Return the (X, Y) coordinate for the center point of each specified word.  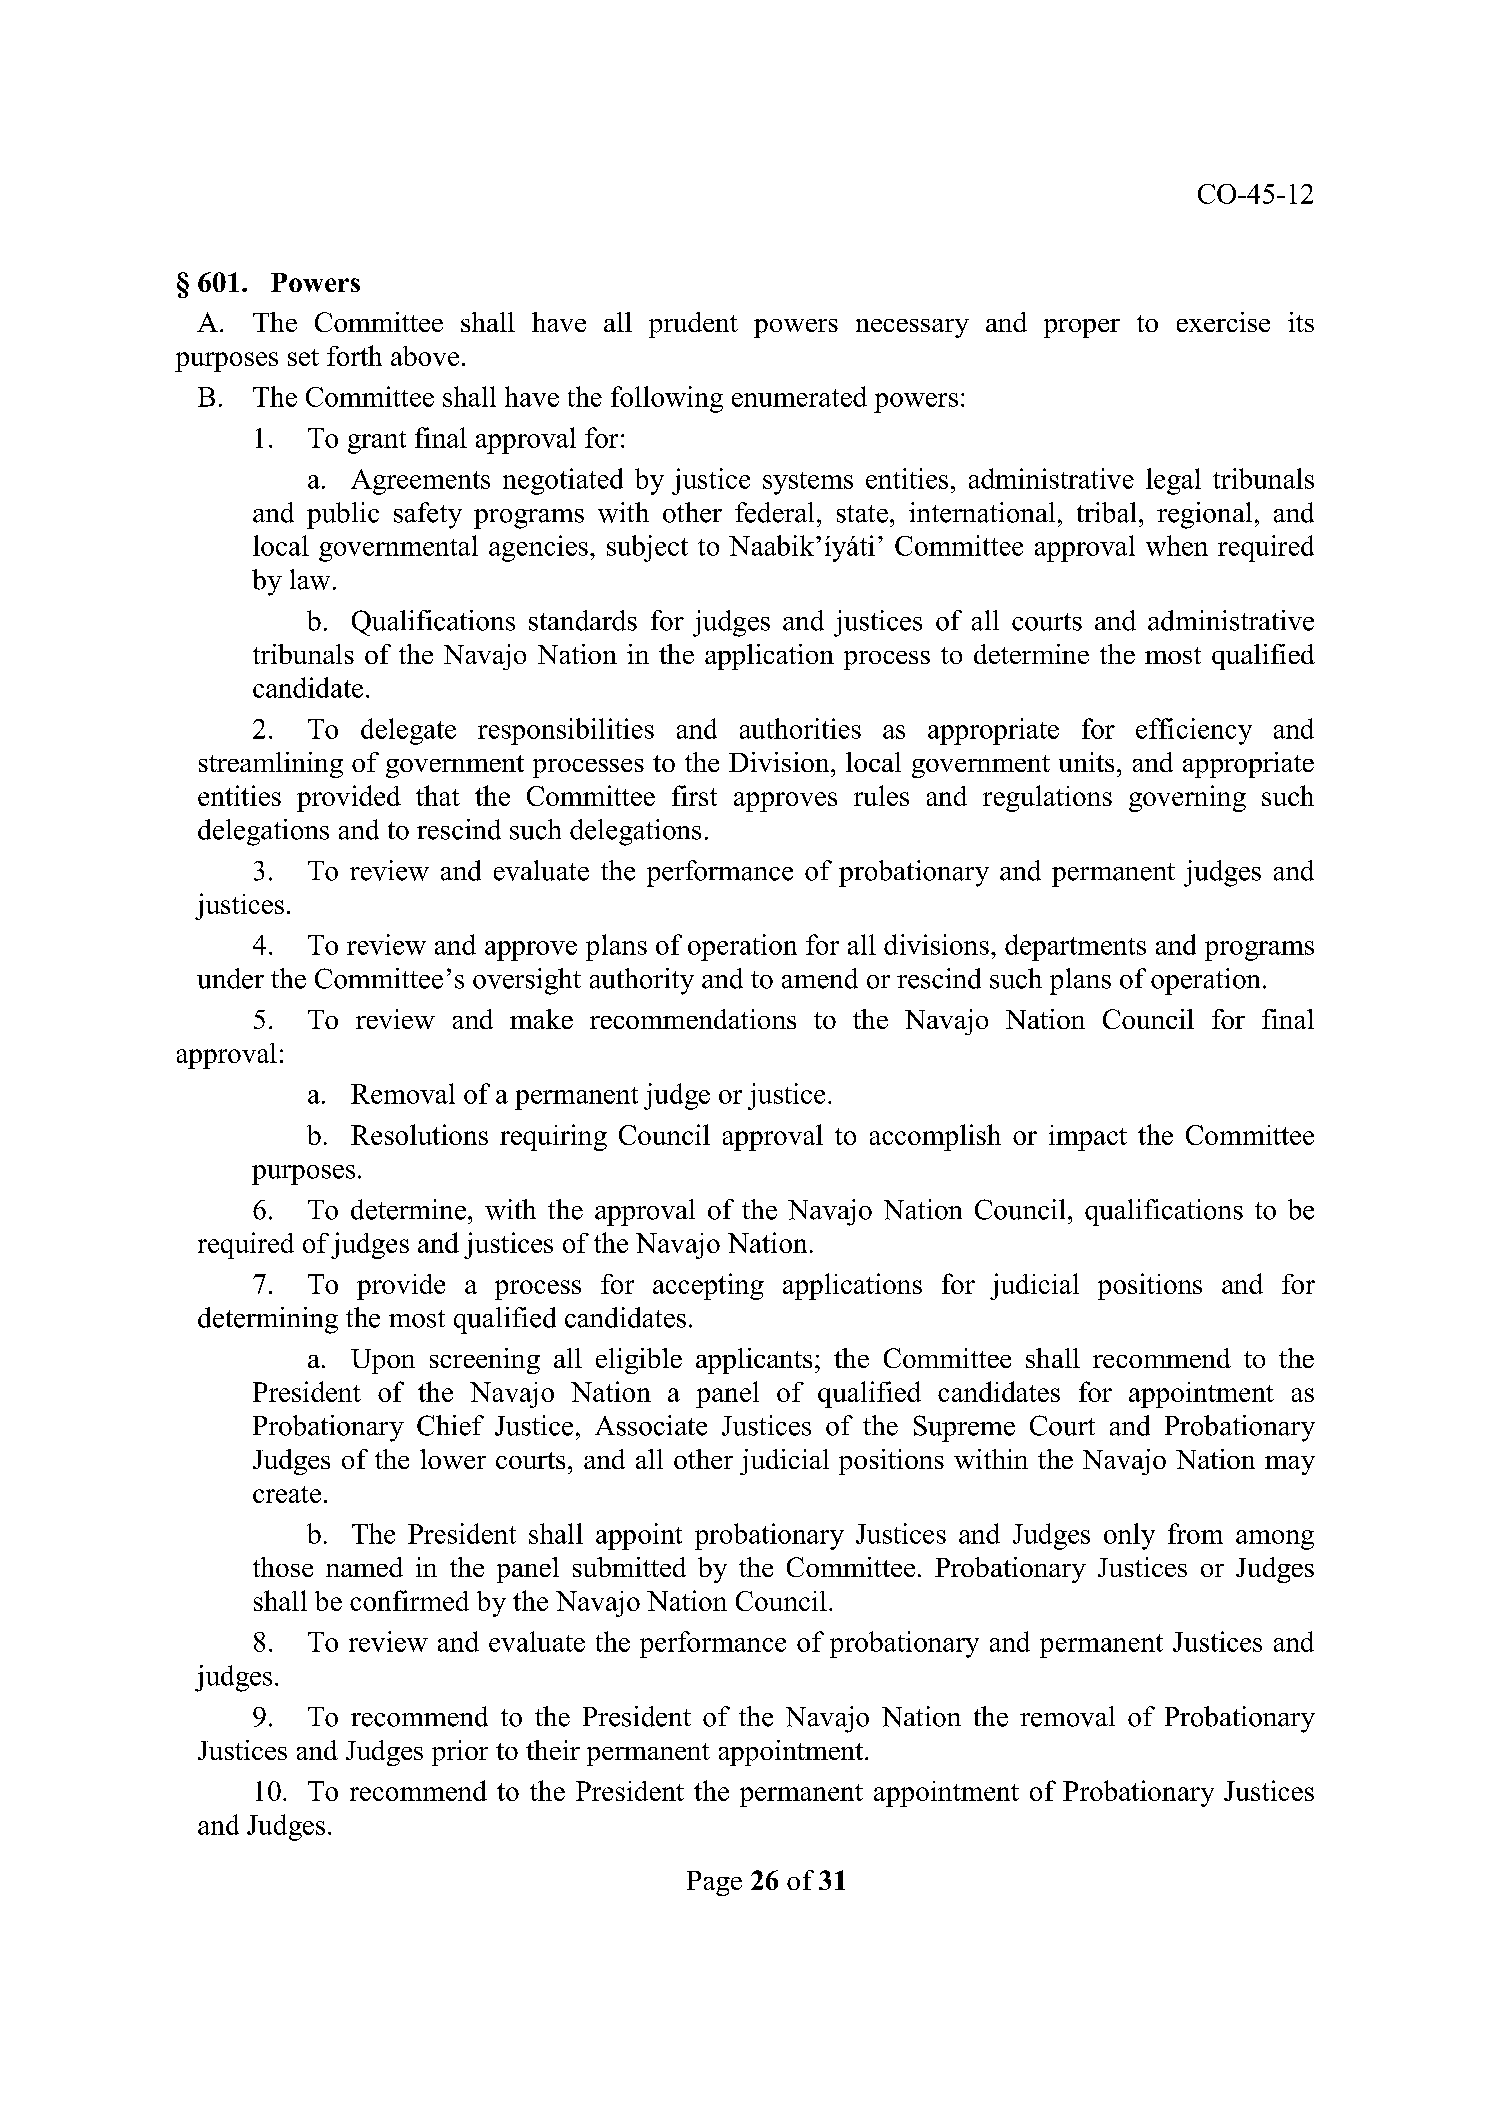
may (1290, 1465)
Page (714, 1883)
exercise (1223, 322)
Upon (383, 1361)
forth (354, 355)
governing (1187, 798)
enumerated (799, 396)
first (694, 795)
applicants (754, 1361)
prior (460, 1753)
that (438, 795)
